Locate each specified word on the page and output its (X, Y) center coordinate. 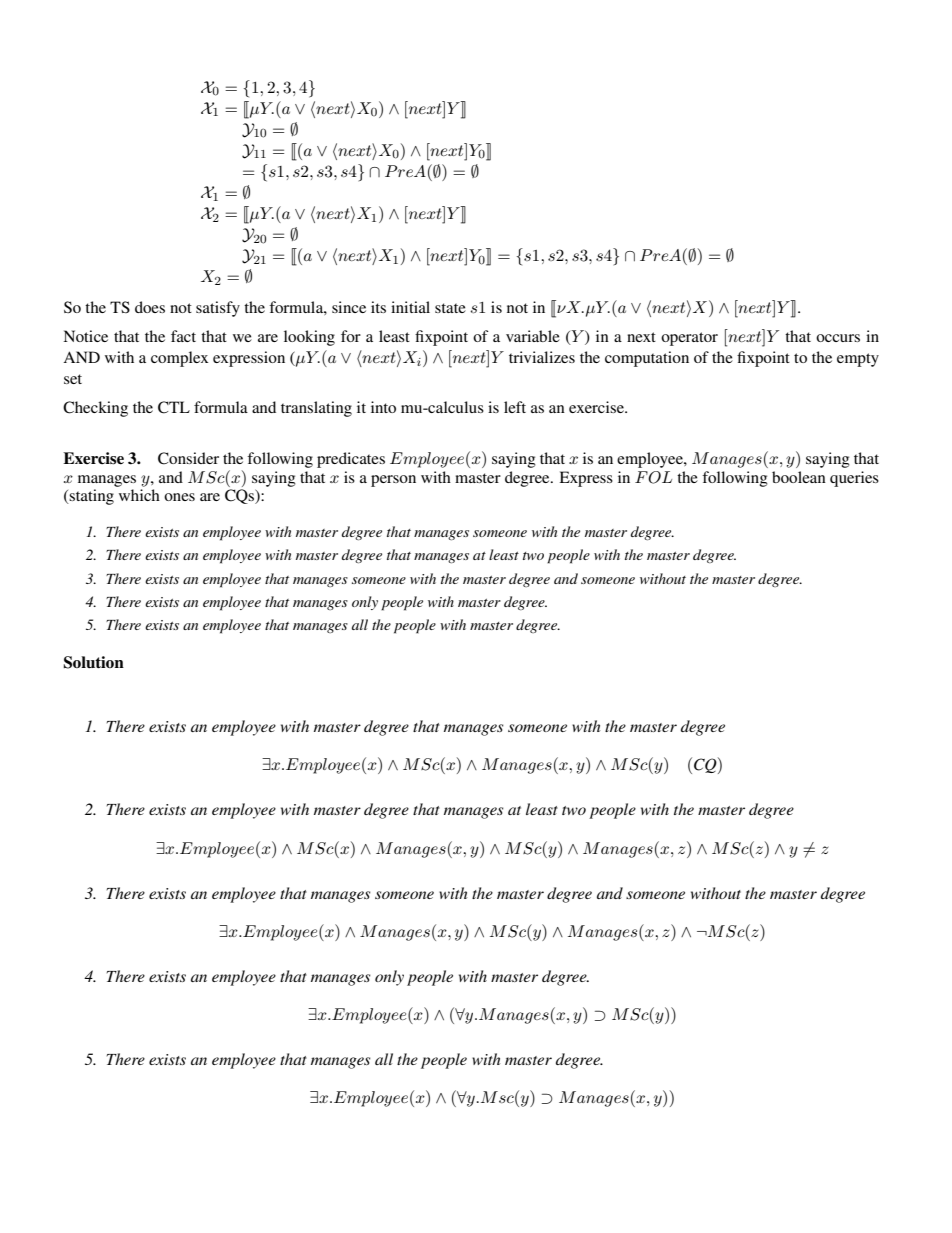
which (139, 495)
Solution (93, 662)
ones (179, 497)
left (515, 407)
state (450, 308)
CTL (174, 407)
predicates (351, 460)
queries (854, 479)
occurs (838, 338)
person (393, 481)
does (150, 307)
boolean (799, 477)
